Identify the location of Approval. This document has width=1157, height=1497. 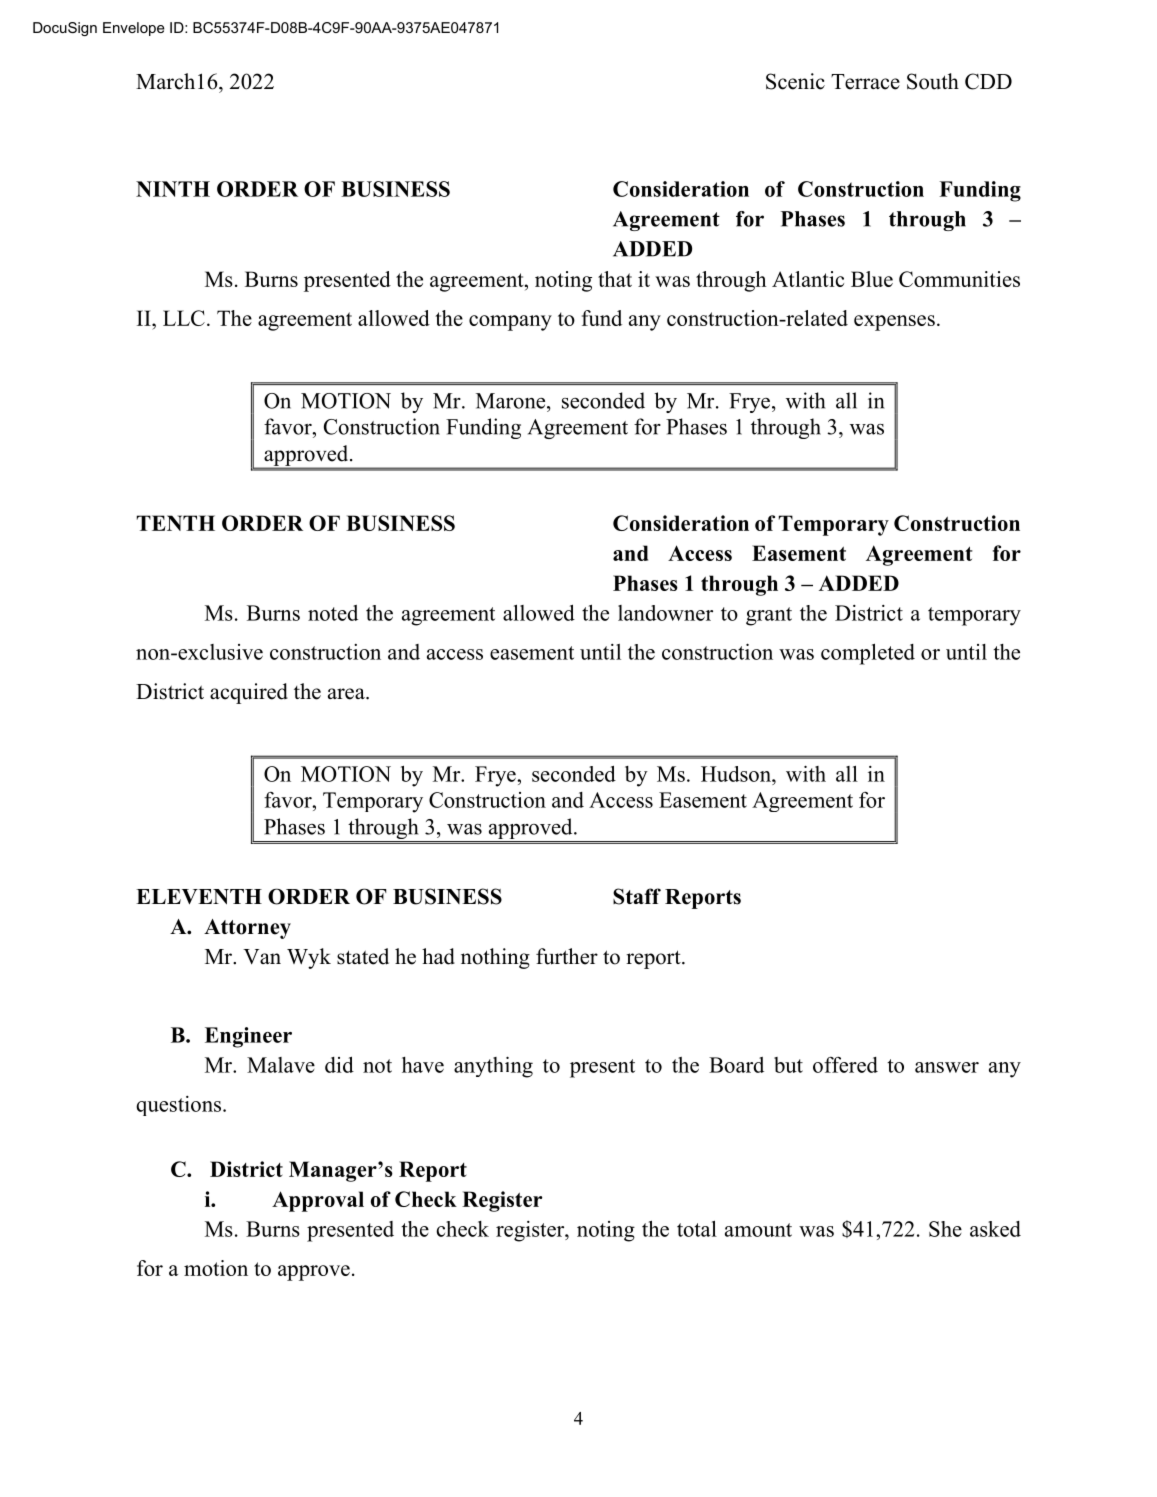
(318, 1201).
